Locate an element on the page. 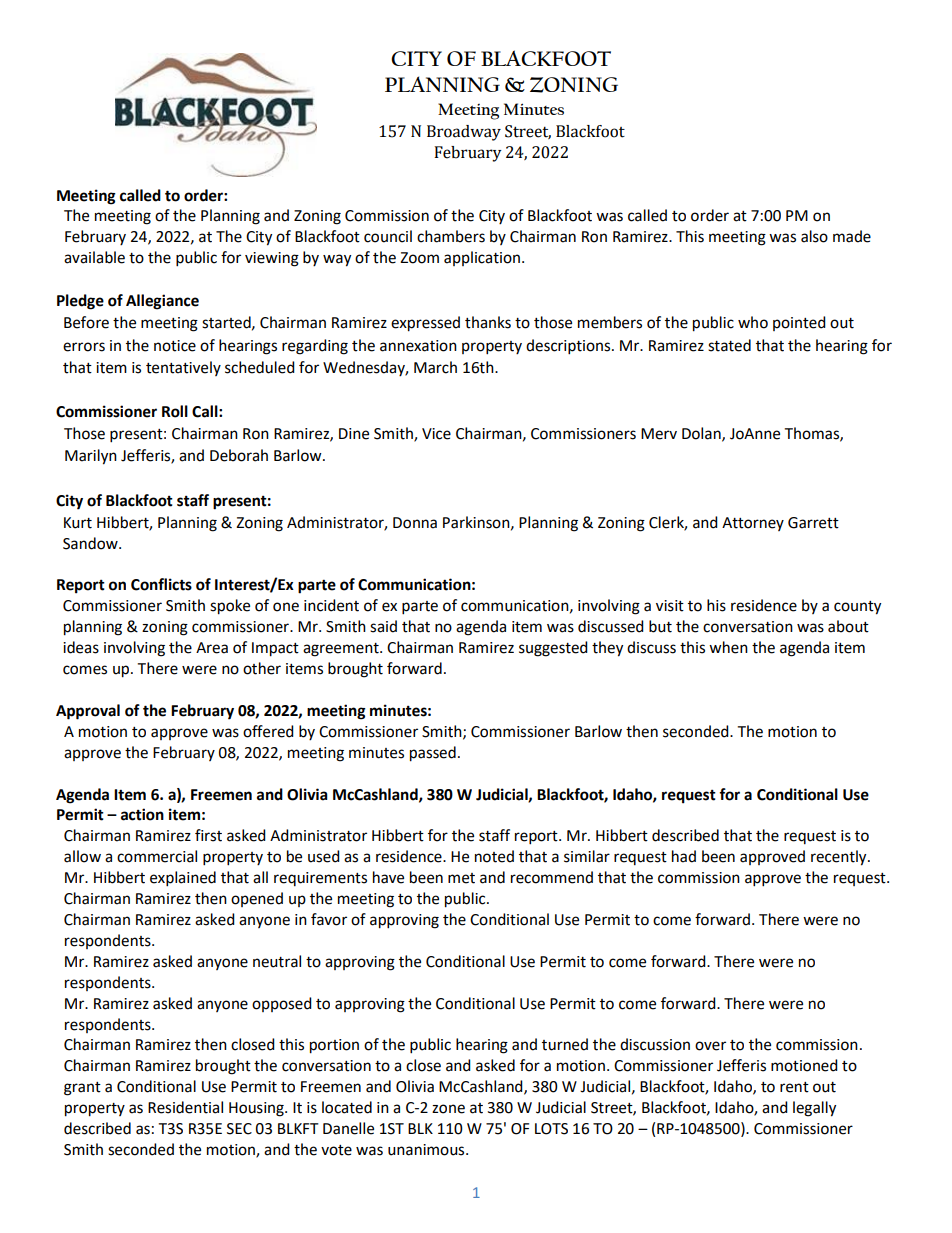 The image size is (952, 1233). Attorney is located at coordinates (753, 524).
